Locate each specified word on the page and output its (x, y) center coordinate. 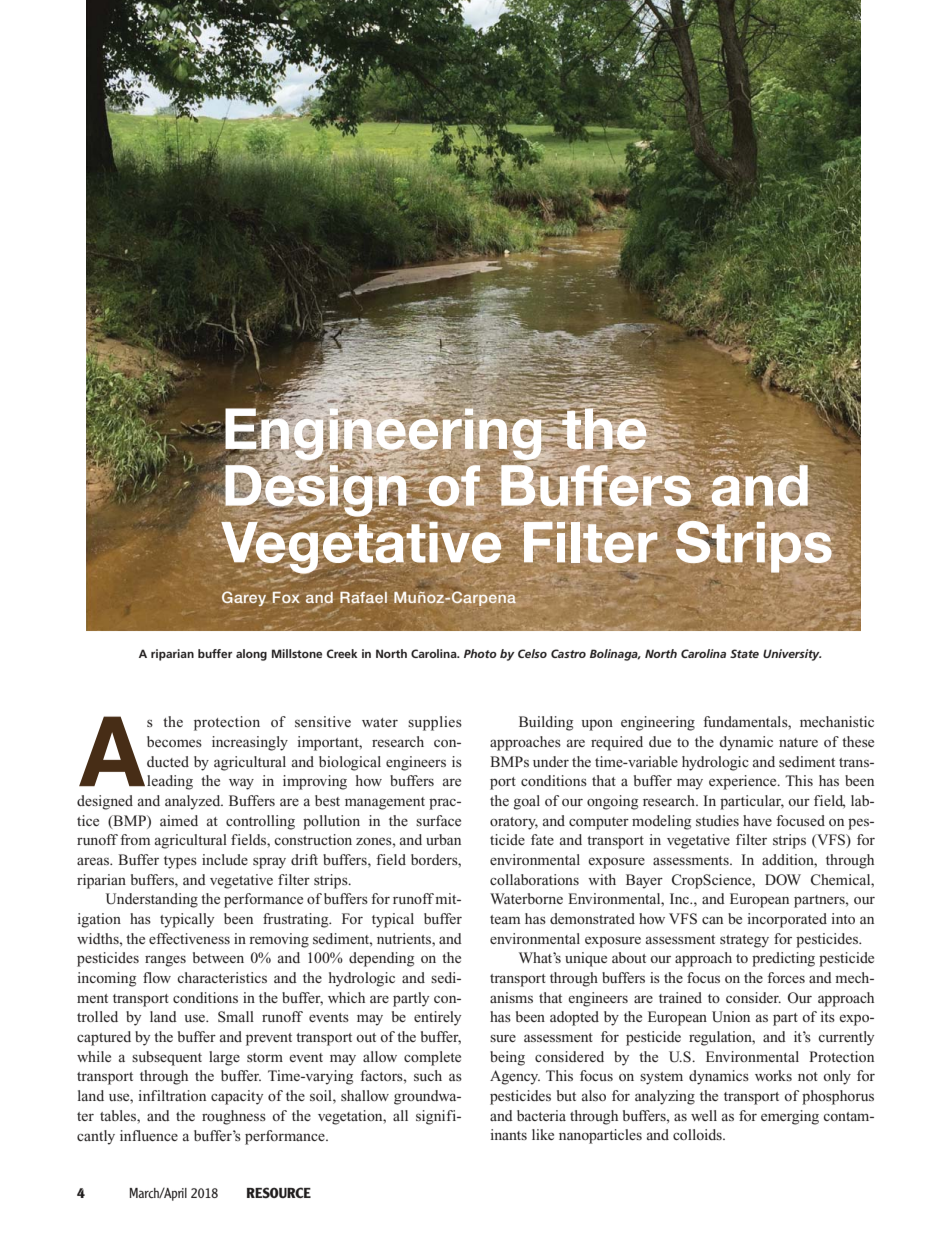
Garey (245, 598)
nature (798, 742)
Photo (480, 653)
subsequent (167, 1058)
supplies (435, 723)
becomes (174, 741)
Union (731, 1017)
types (180, 862)
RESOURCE (279, 1192)
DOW (783, 880)
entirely (437, 1018)
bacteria (541, 1115)
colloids (698, 1134)
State (744, 653)
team (505, 919)
